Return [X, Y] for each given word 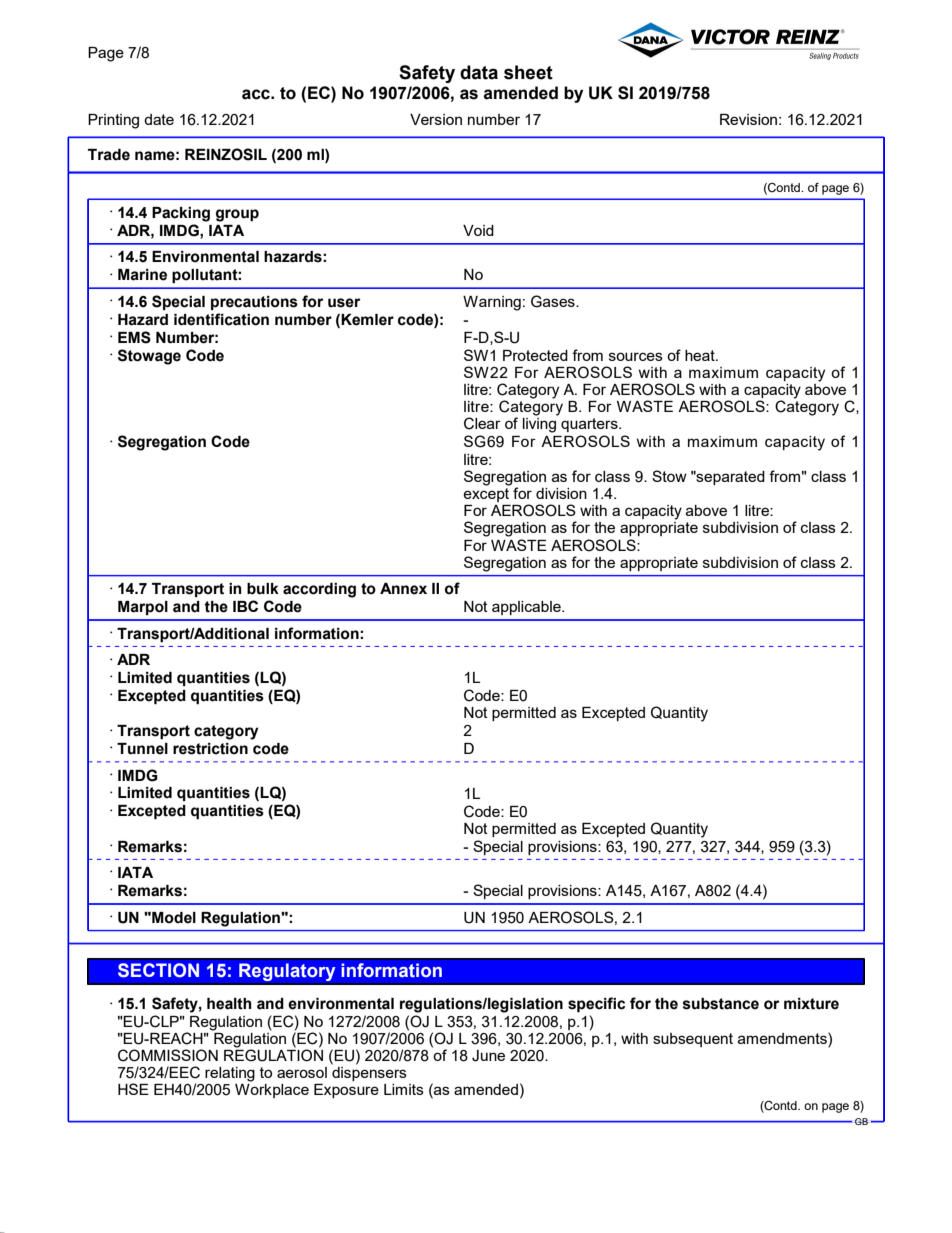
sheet [528, 72]
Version [436, 119]
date [159, 119]
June [488, 1056]
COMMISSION [168, 1055]
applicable [527, 608]
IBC [245, 606]
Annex [403, 589]
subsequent [693, 1040]
